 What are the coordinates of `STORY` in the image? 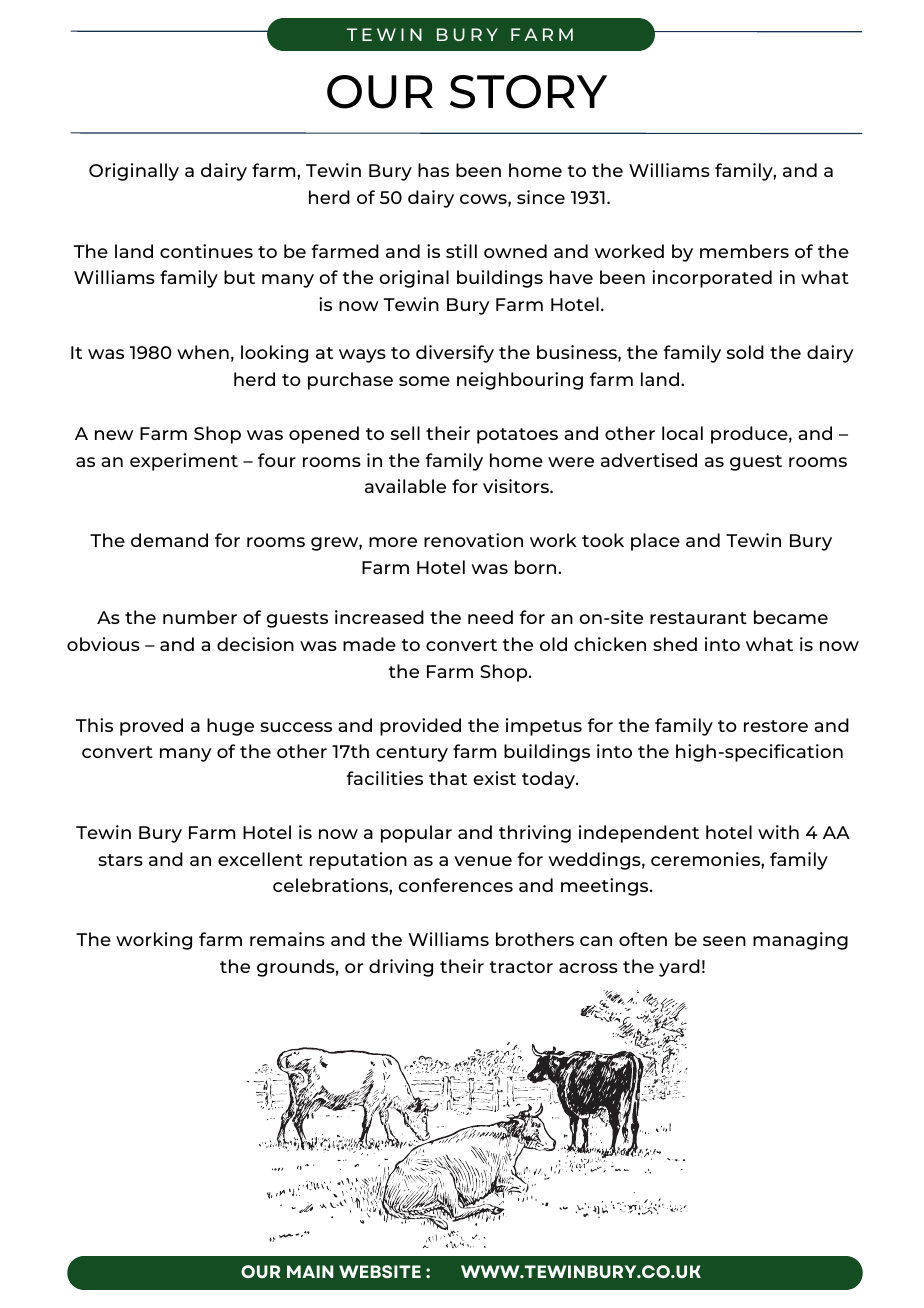 It's located at (528, 92).
